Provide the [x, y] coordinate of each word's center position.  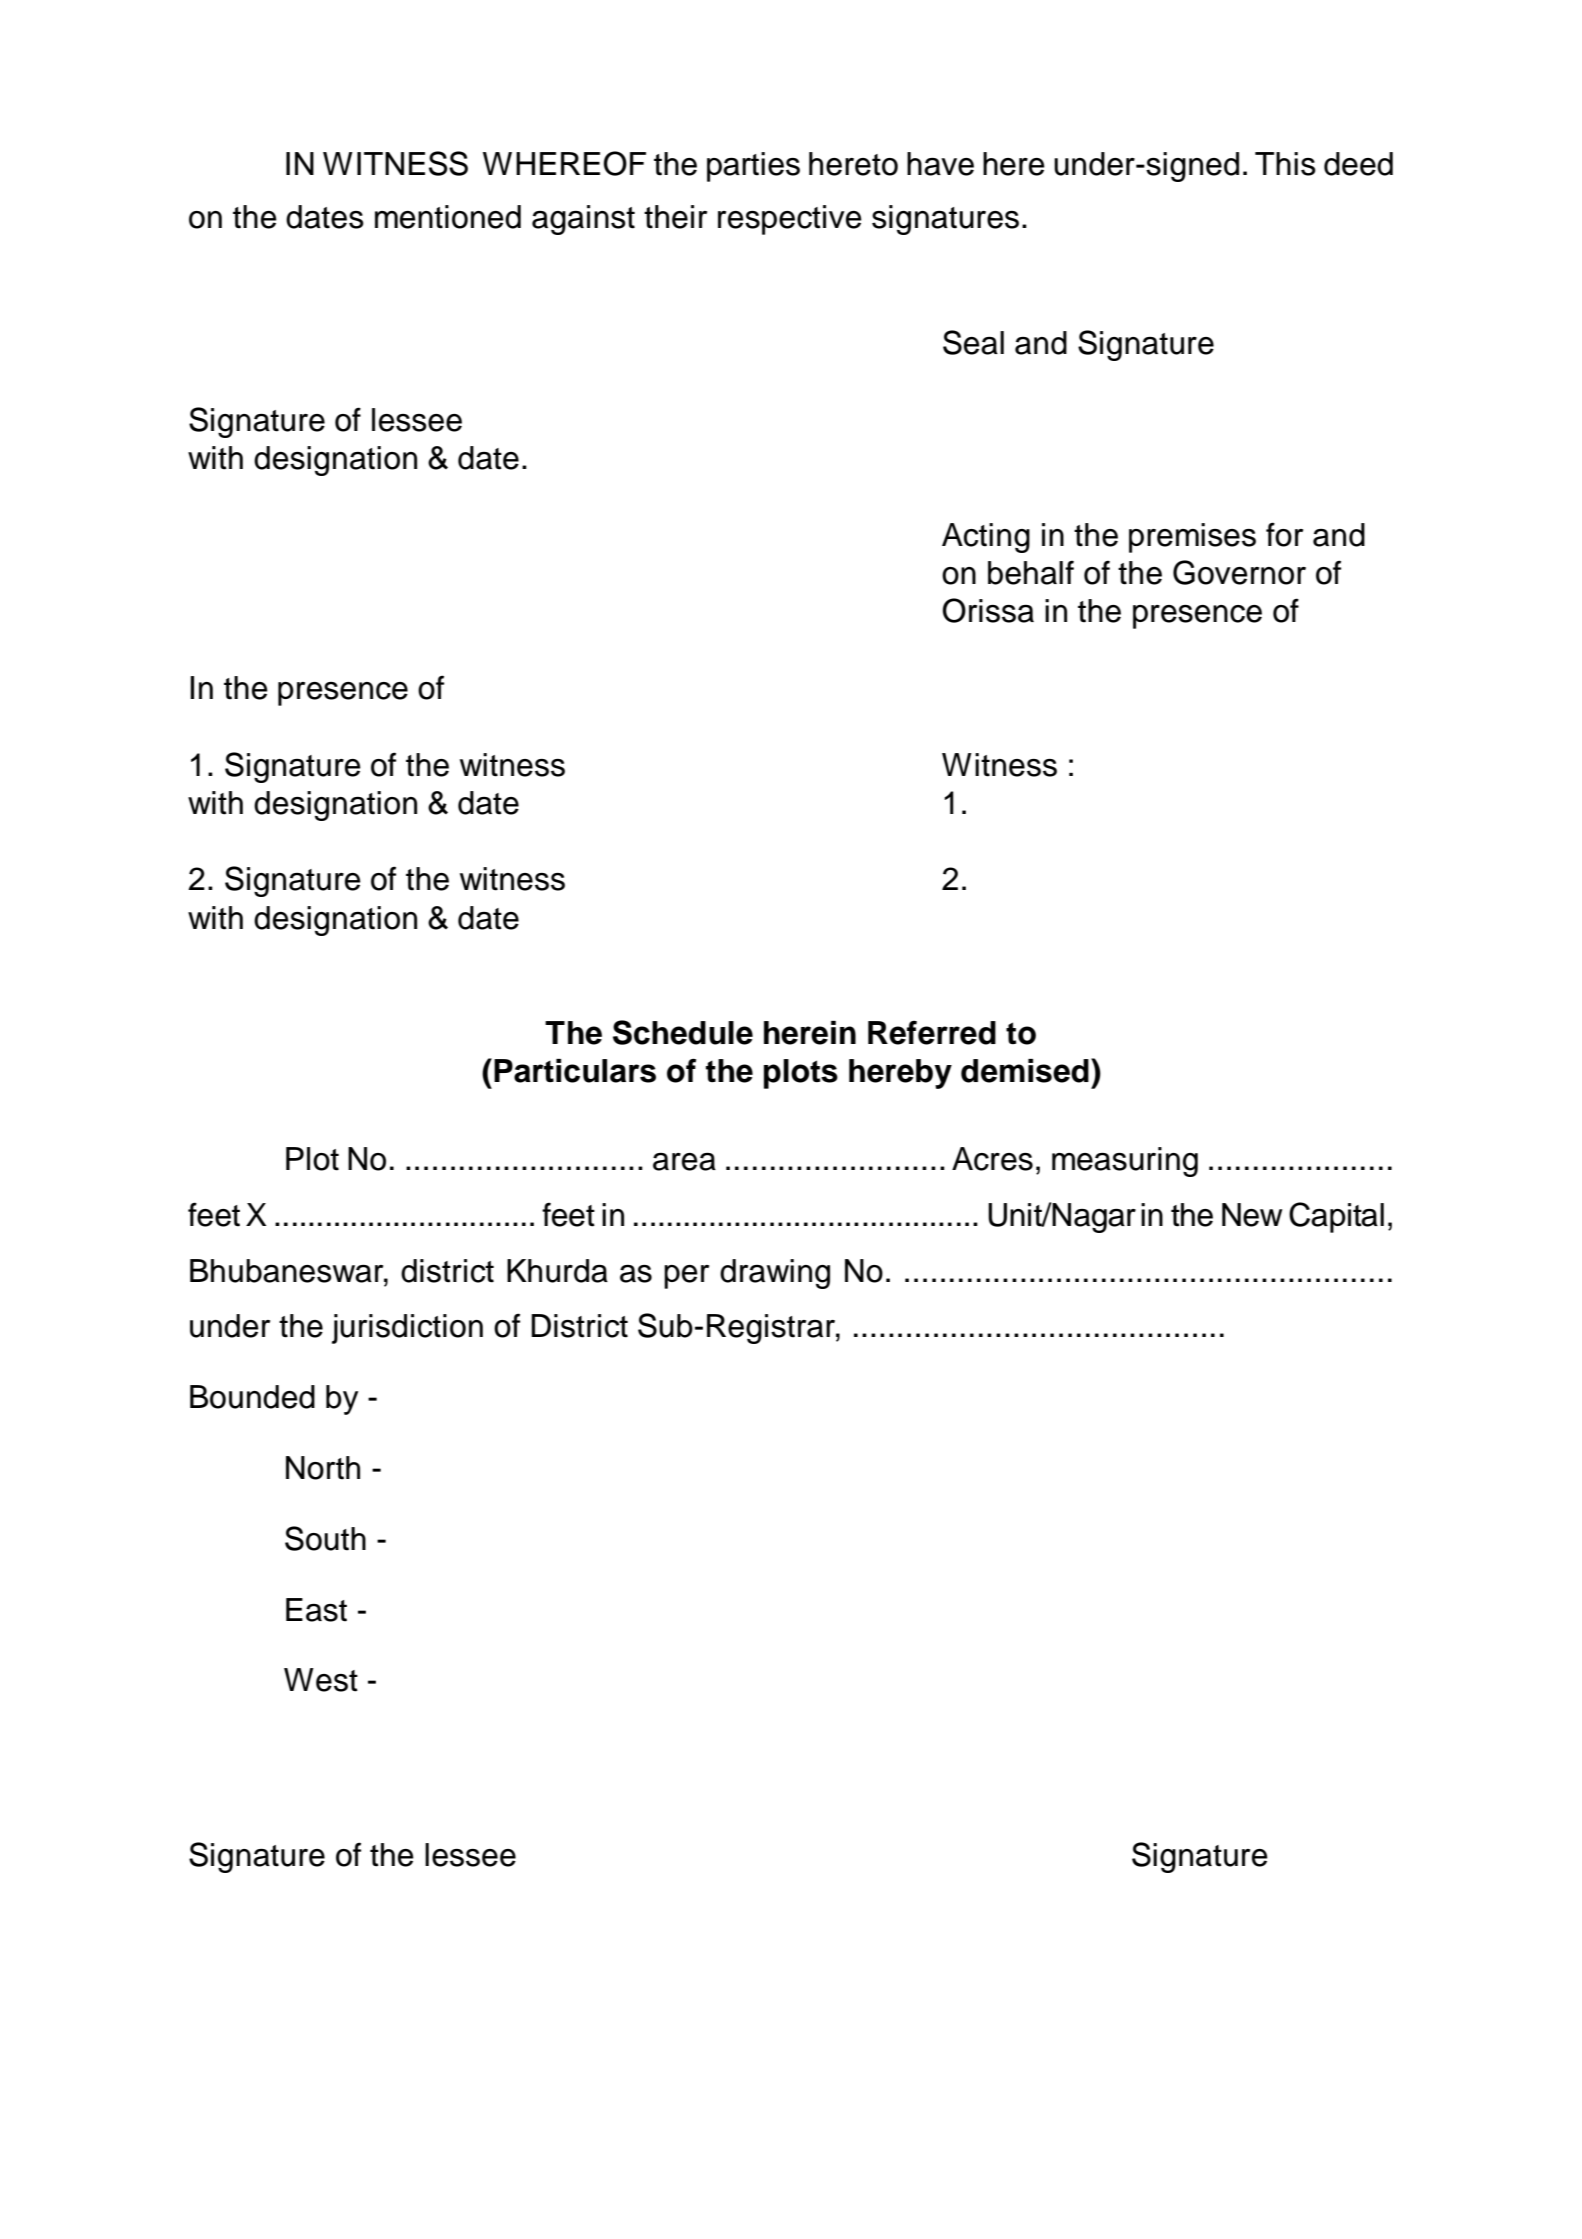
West [321, 1680]
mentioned [448, 217]
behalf [1031, 572]
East [316, 1610]
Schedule [683, 1032]
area [684, 1162]
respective [790, 220]
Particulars [575, 1071]
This [1285, 164]
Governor [1239, 572]
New [1252, 1215]
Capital [1336, 1217]
